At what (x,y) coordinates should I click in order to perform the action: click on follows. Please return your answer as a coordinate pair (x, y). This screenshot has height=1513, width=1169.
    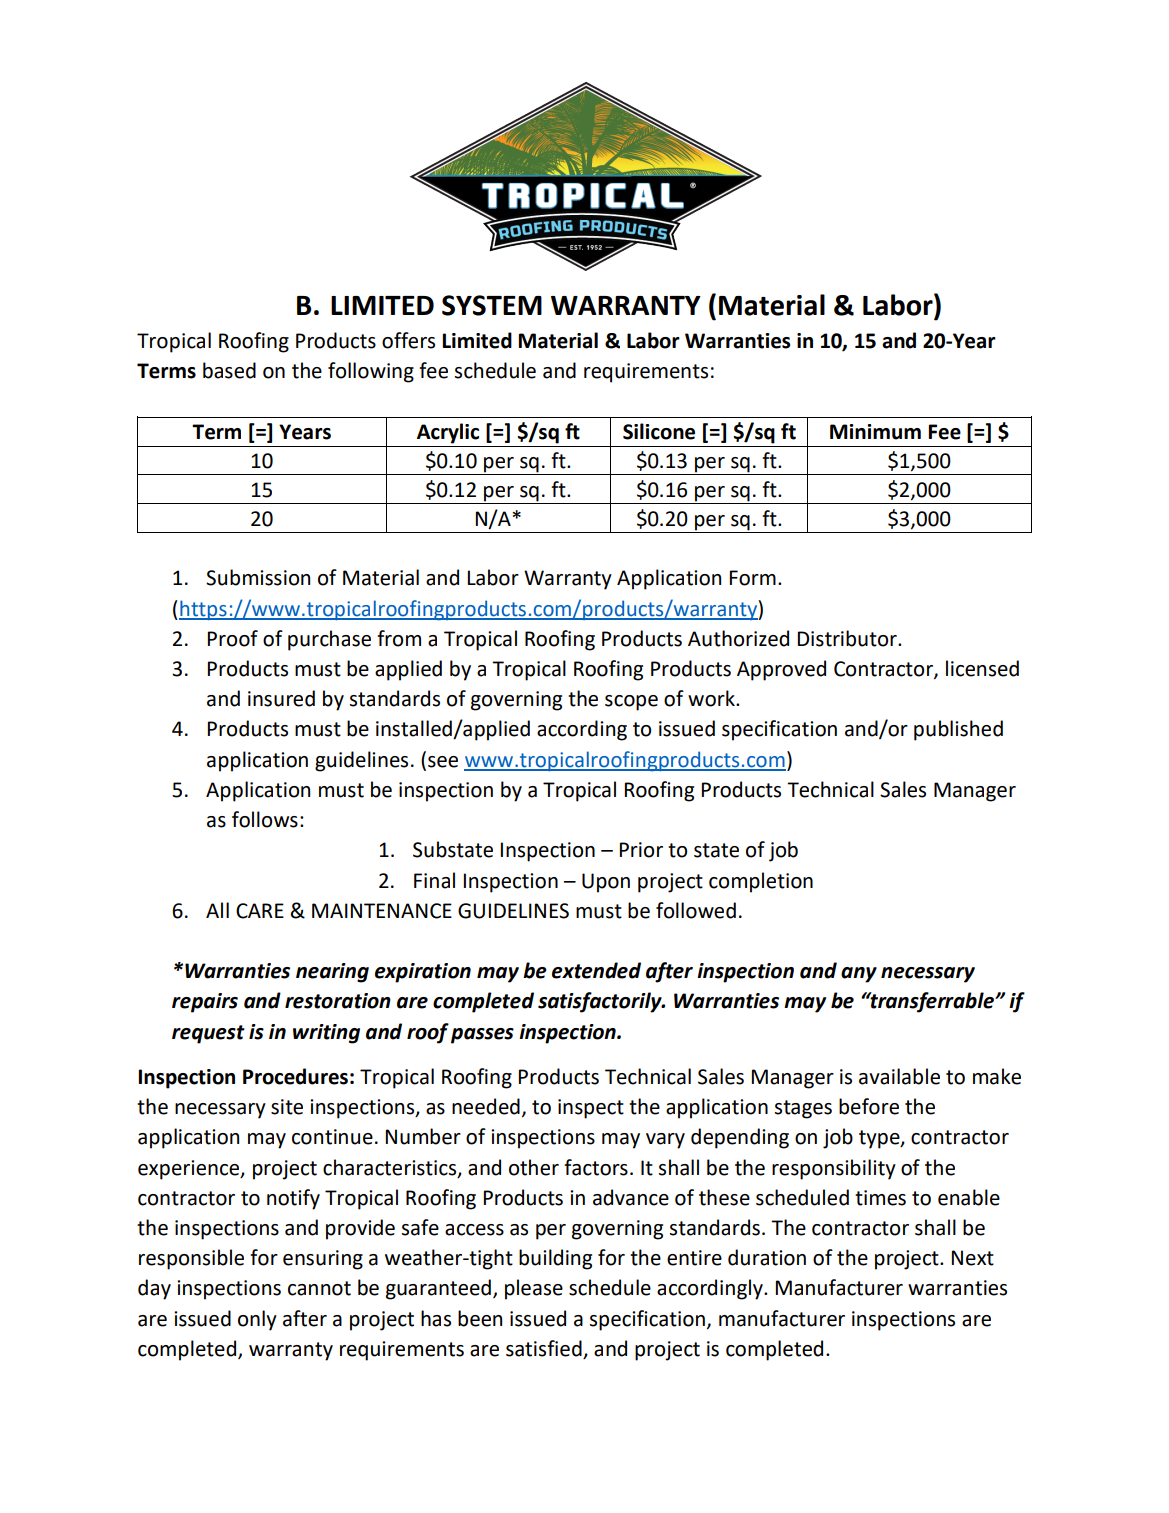
    Looking at the image, I should click on (265, 819).
